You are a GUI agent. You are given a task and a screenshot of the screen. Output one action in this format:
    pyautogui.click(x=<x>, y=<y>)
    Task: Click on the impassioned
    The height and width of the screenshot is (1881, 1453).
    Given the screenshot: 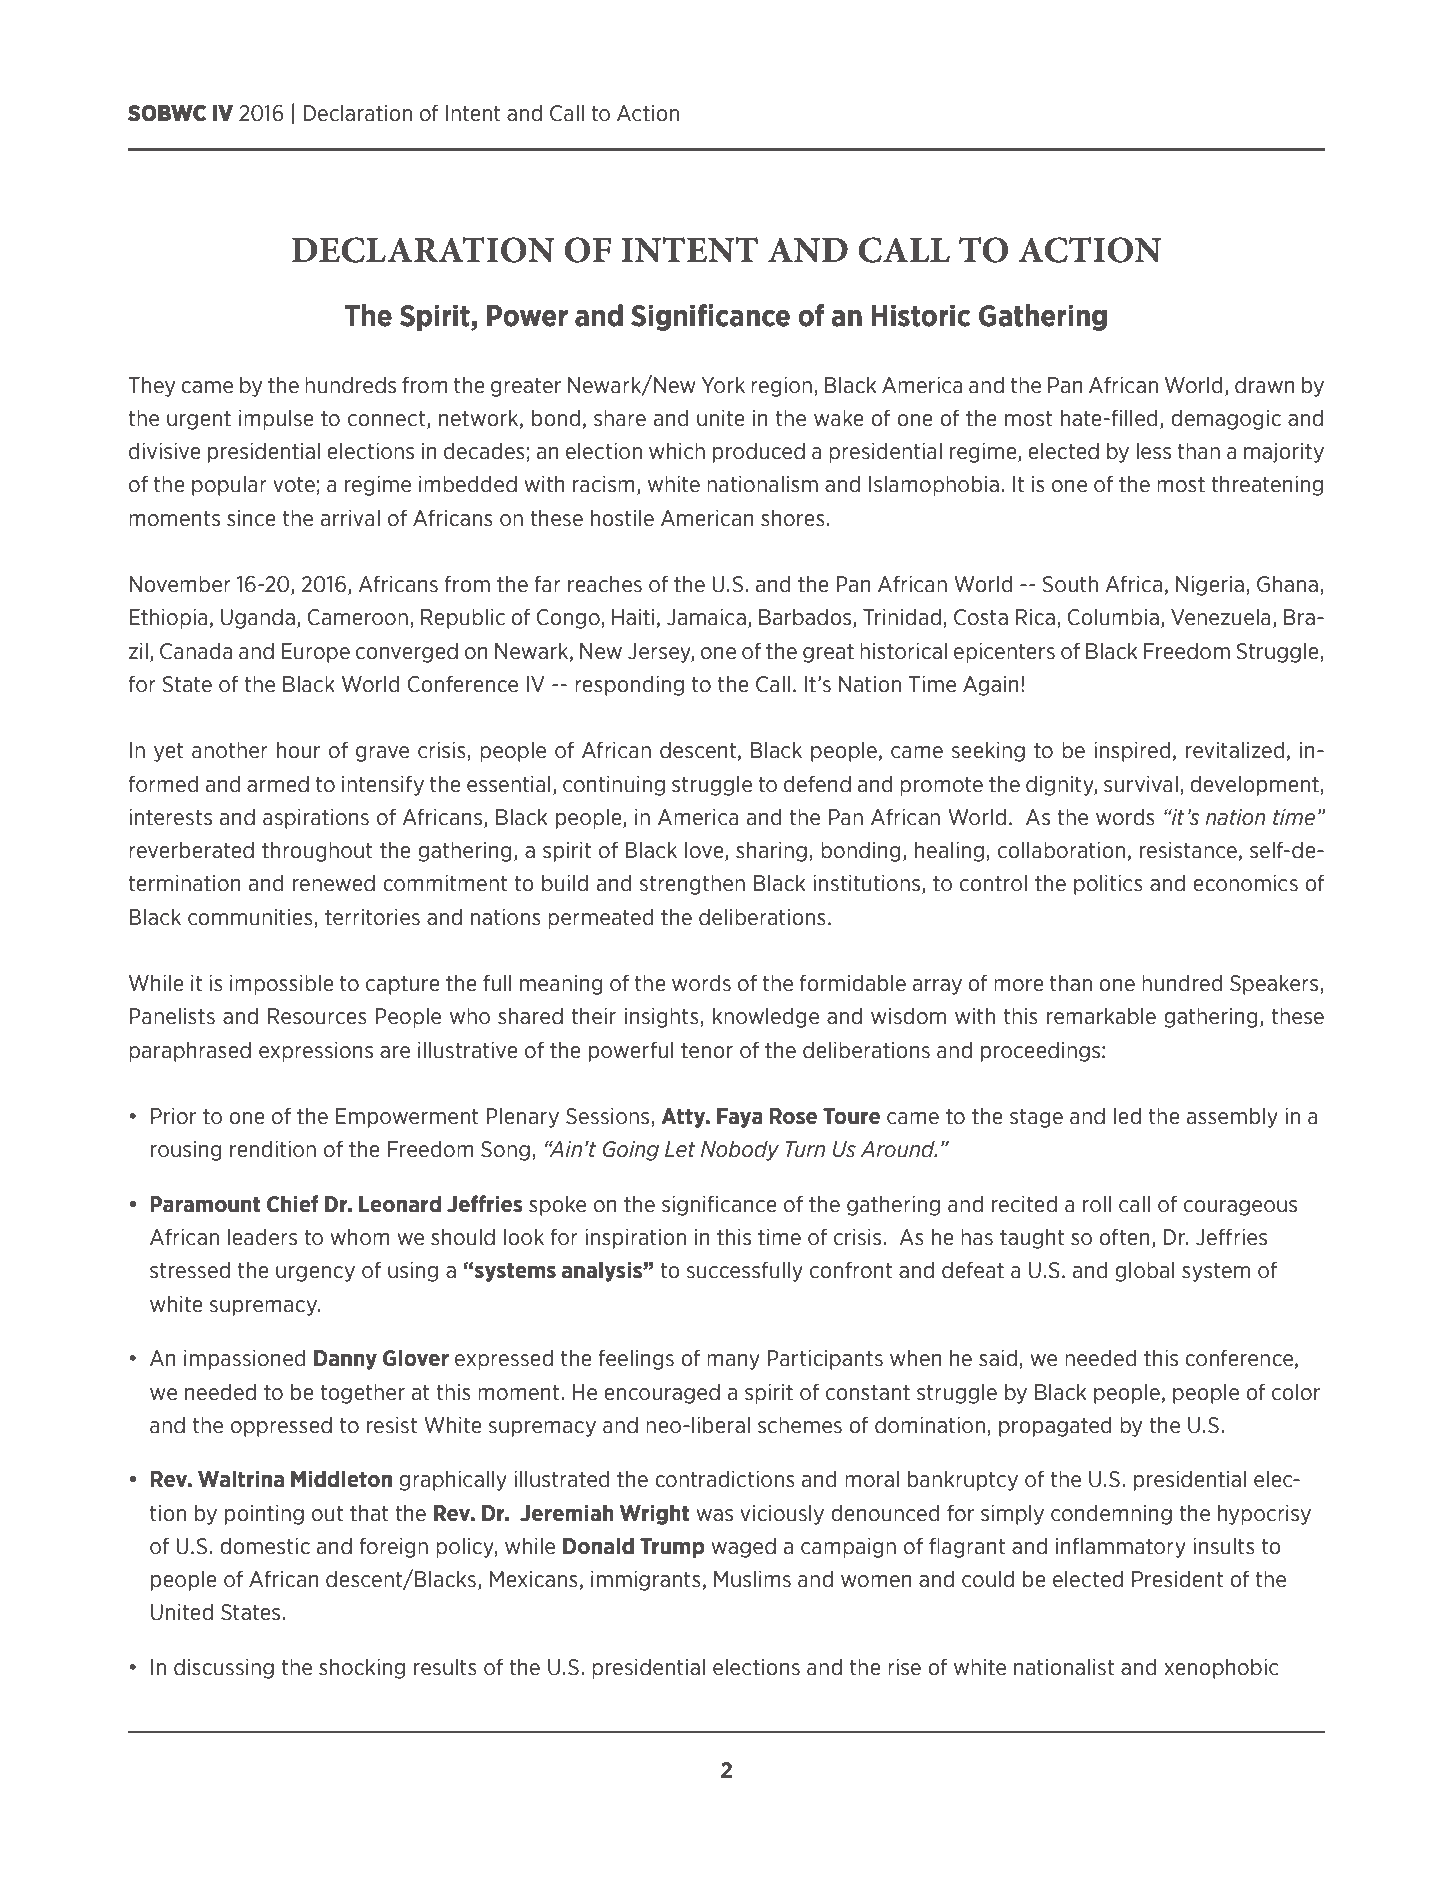 What is the action you would take?
    pyautogui.click(x=245, y=1359)
